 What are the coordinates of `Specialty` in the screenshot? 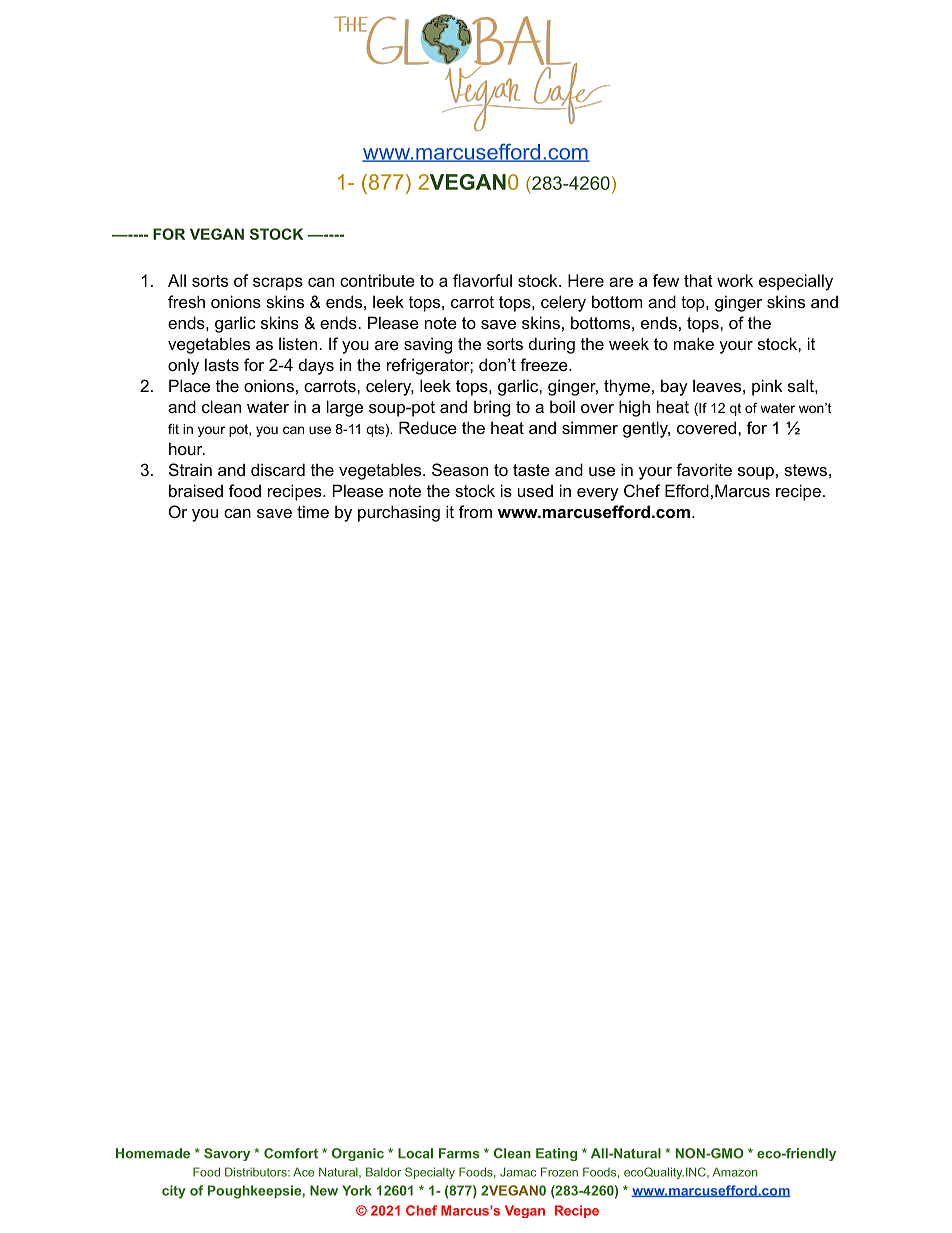 It's located at (430, 1173).
